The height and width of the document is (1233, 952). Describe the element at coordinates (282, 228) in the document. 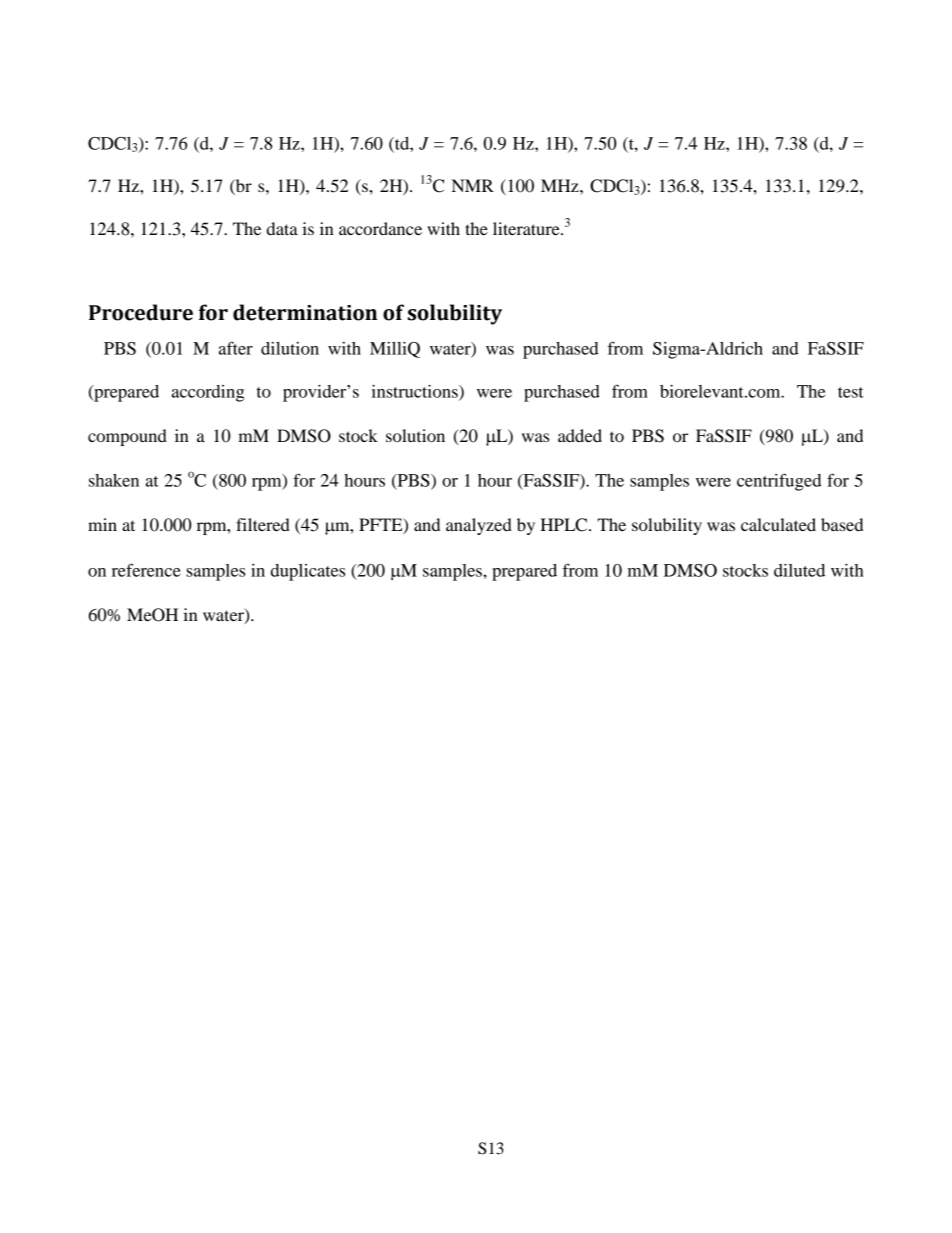

I see `data` at that location.
